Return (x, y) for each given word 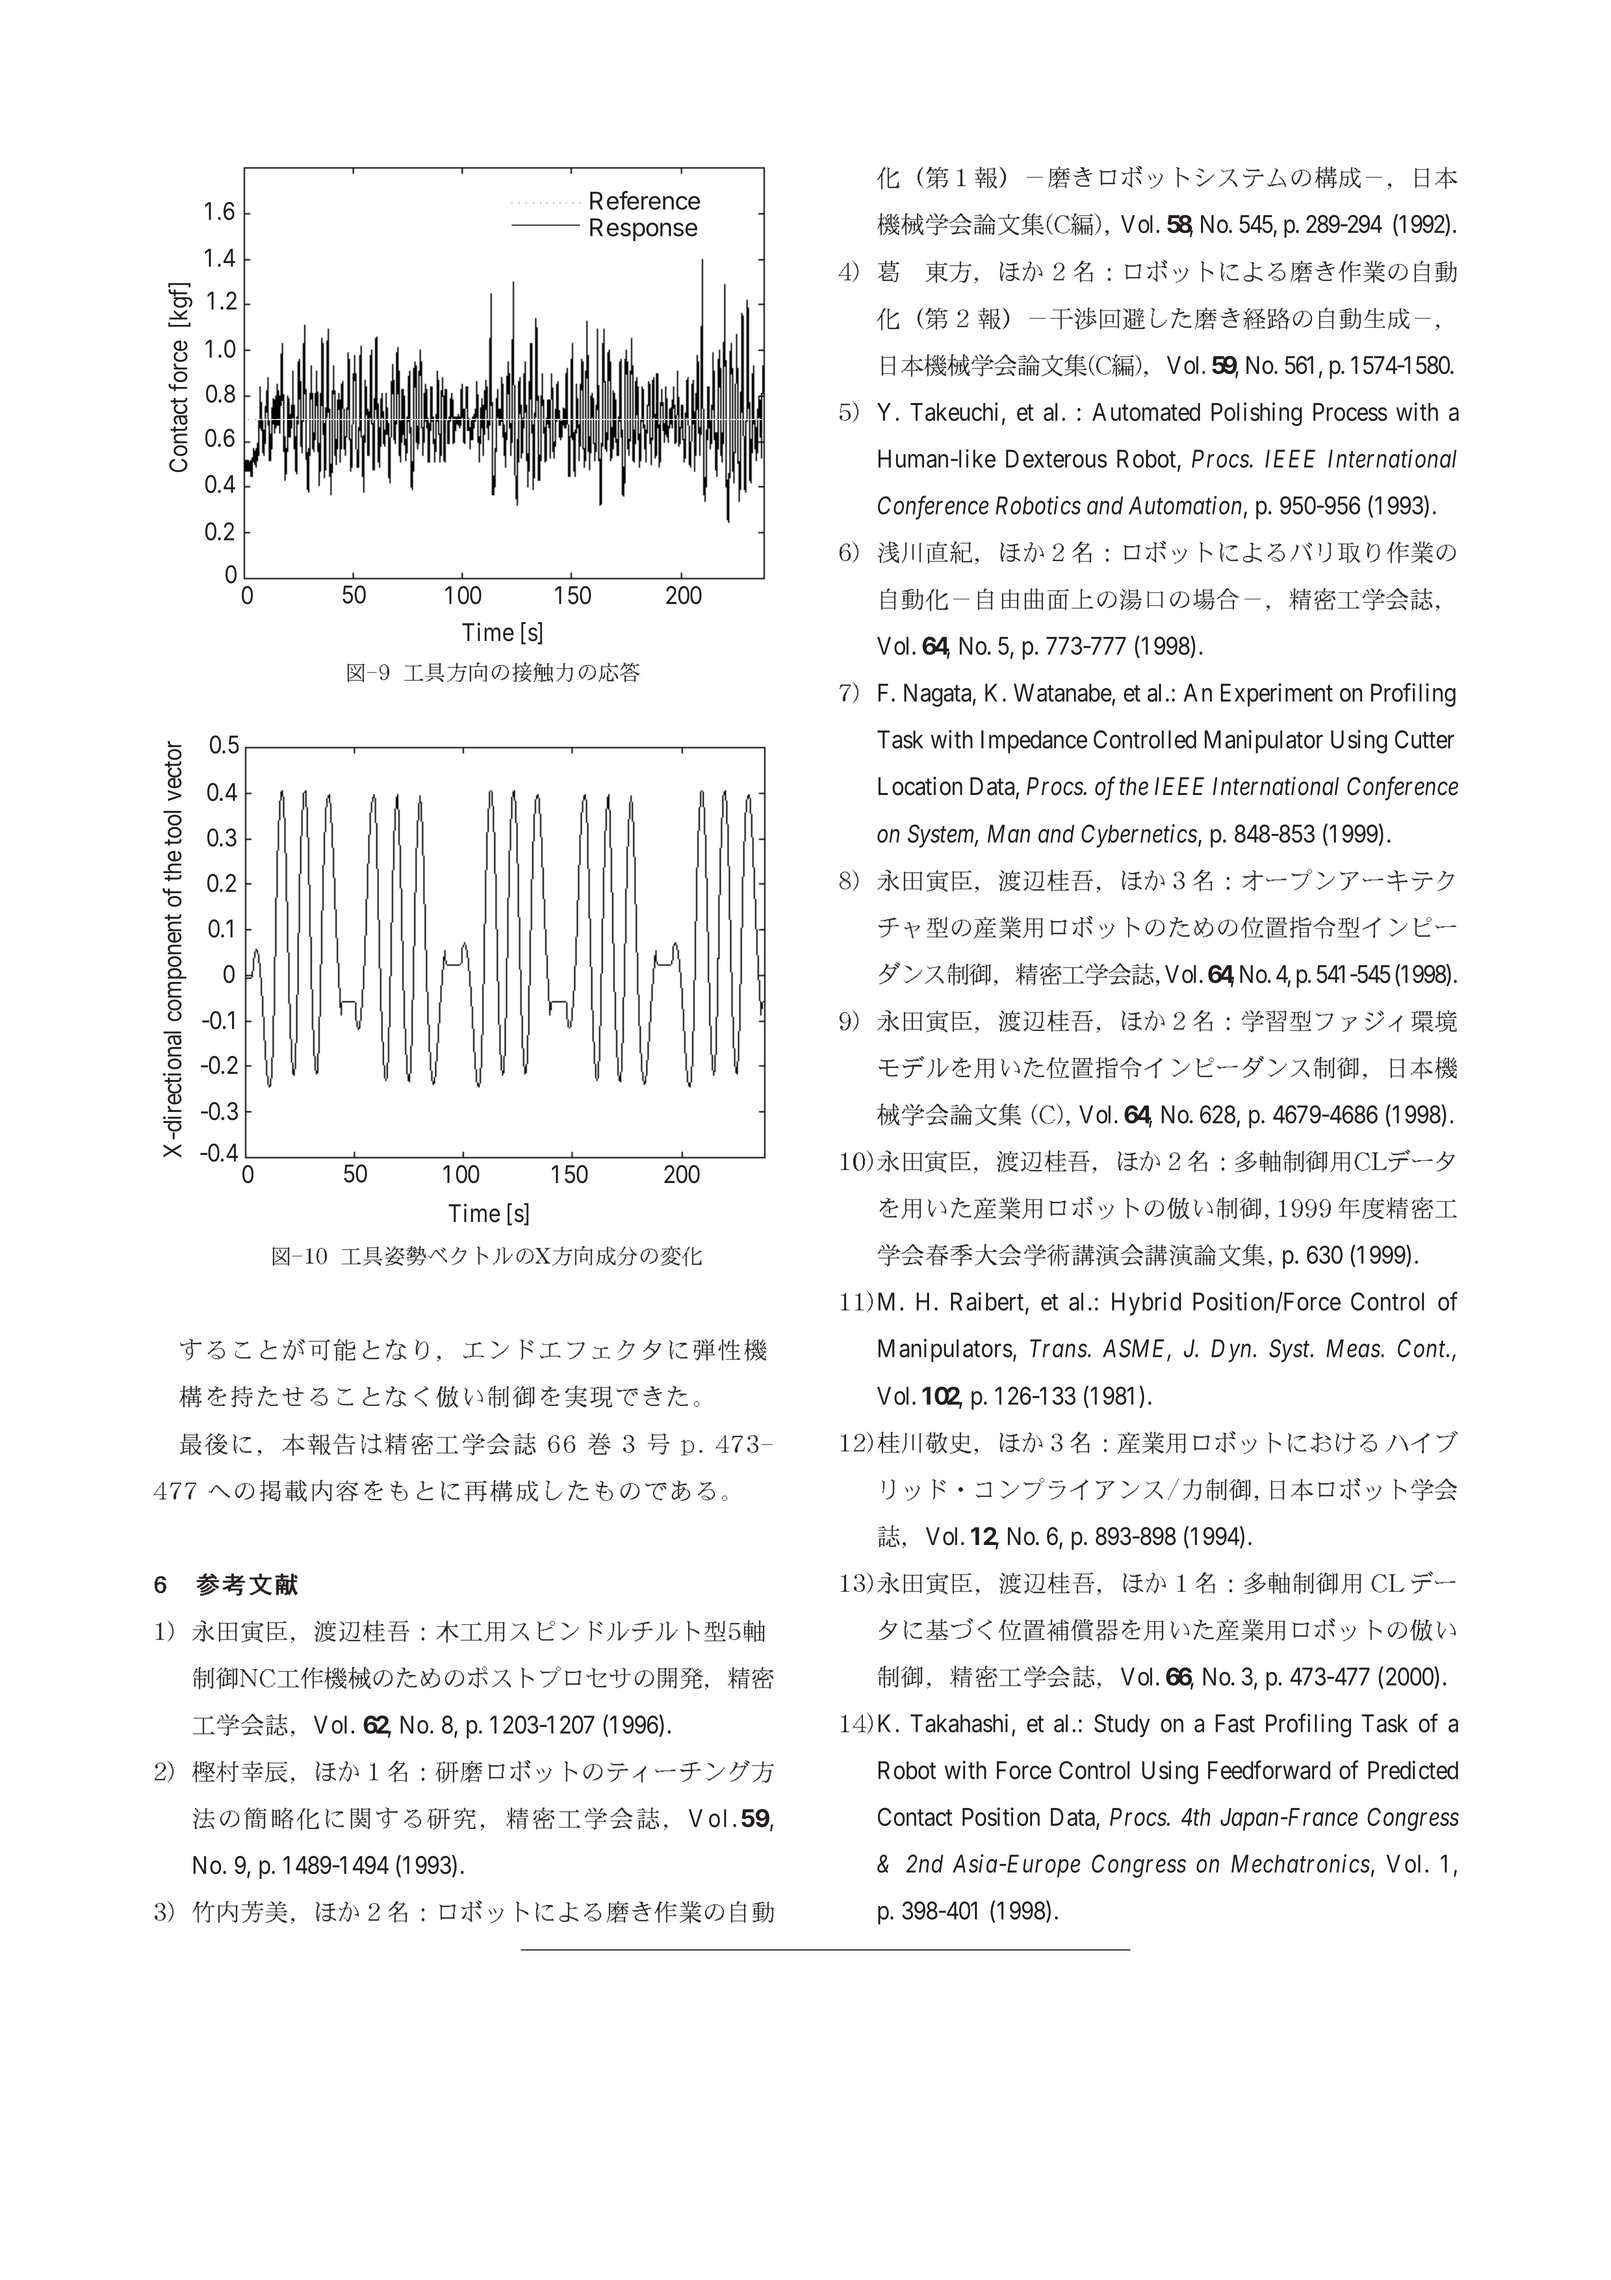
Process (1350, 412)
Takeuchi (954, 411)
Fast (1235, 1723)
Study (1122, 1725)
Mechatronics (1300, 1863)
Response (644, 229)
